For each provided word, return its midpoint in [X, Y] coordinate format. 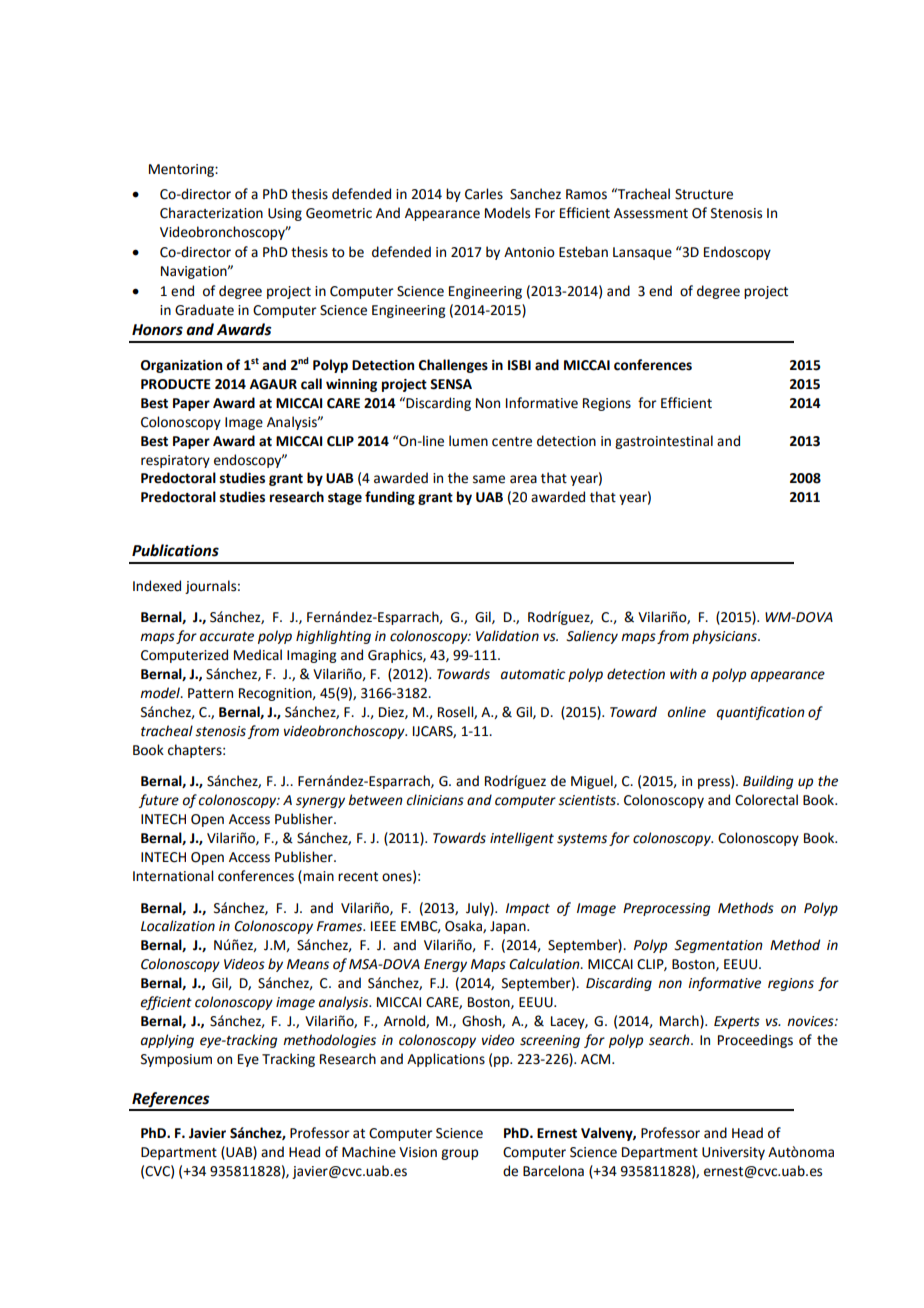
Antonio [529, 252]
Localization [178, 926]
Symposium [176, 1060]
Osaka [464, 926]
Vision [418, 1152]
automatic [533, 674]
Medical [258, 655]
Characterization [211, 213]
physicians [725, 637]
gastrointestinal [664, 442]
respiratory [175, 461]
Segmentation [718, 946]
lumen [468, 441]
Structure [704, 194]
